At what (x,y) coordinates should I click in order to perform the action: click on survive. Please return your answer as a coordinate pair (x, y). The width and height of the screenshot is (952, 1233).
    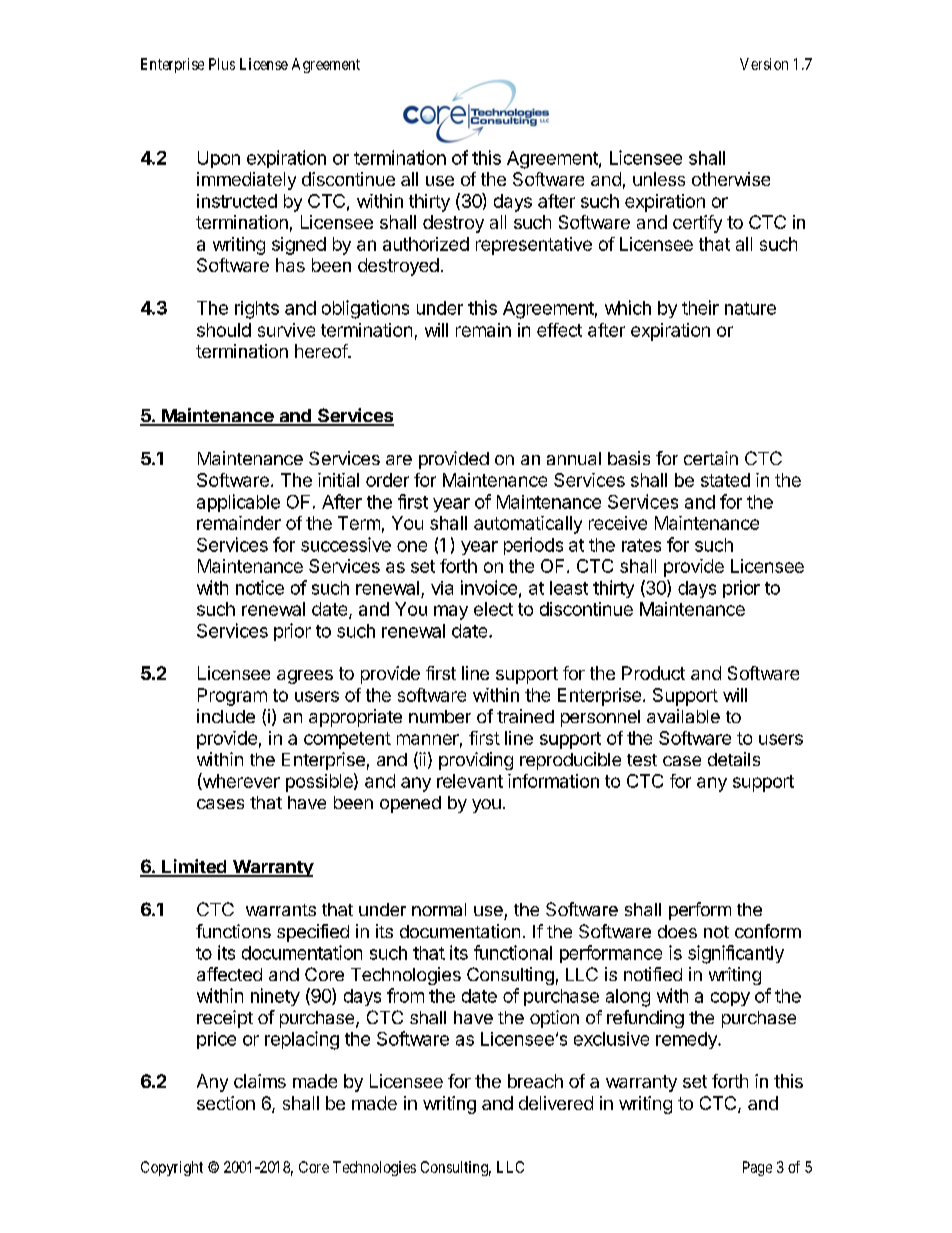
    Looking at the image, I should click on (286, 330).
